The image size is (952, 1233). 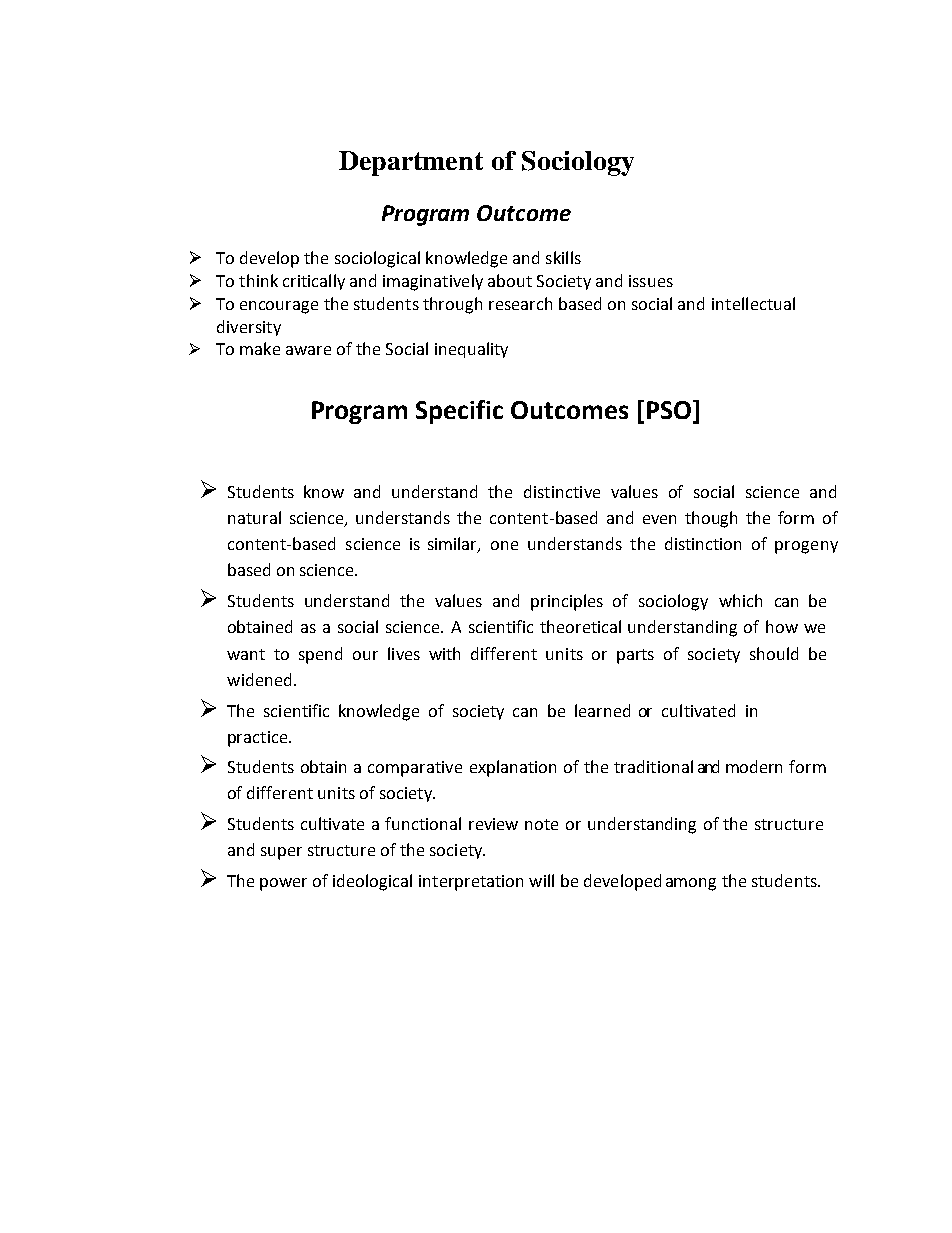 I want to click on Department, so click(x=411, y=163).
